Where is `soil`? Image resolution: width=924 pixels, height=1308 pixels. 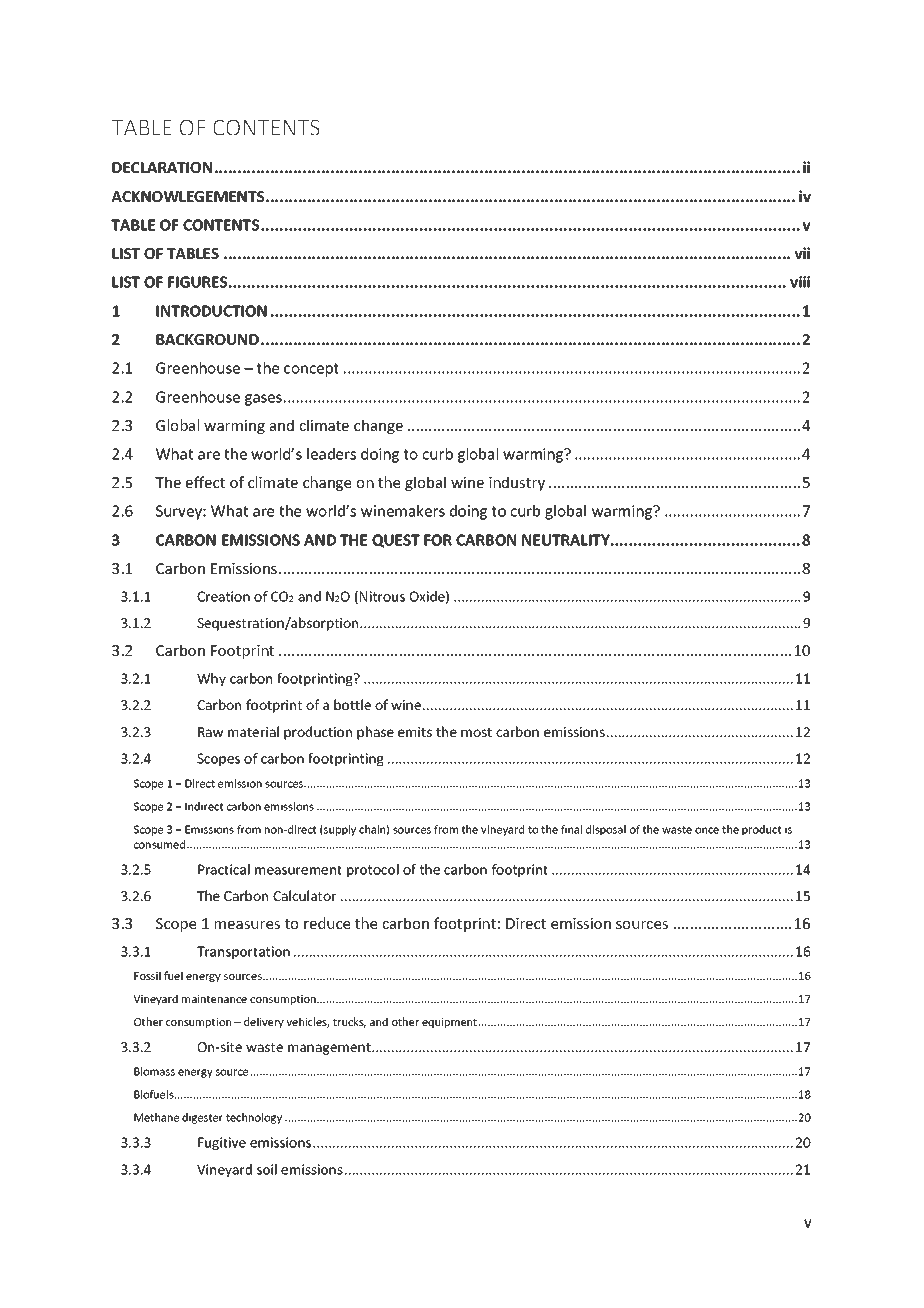
soil is located at coordinates (267, 1169).
